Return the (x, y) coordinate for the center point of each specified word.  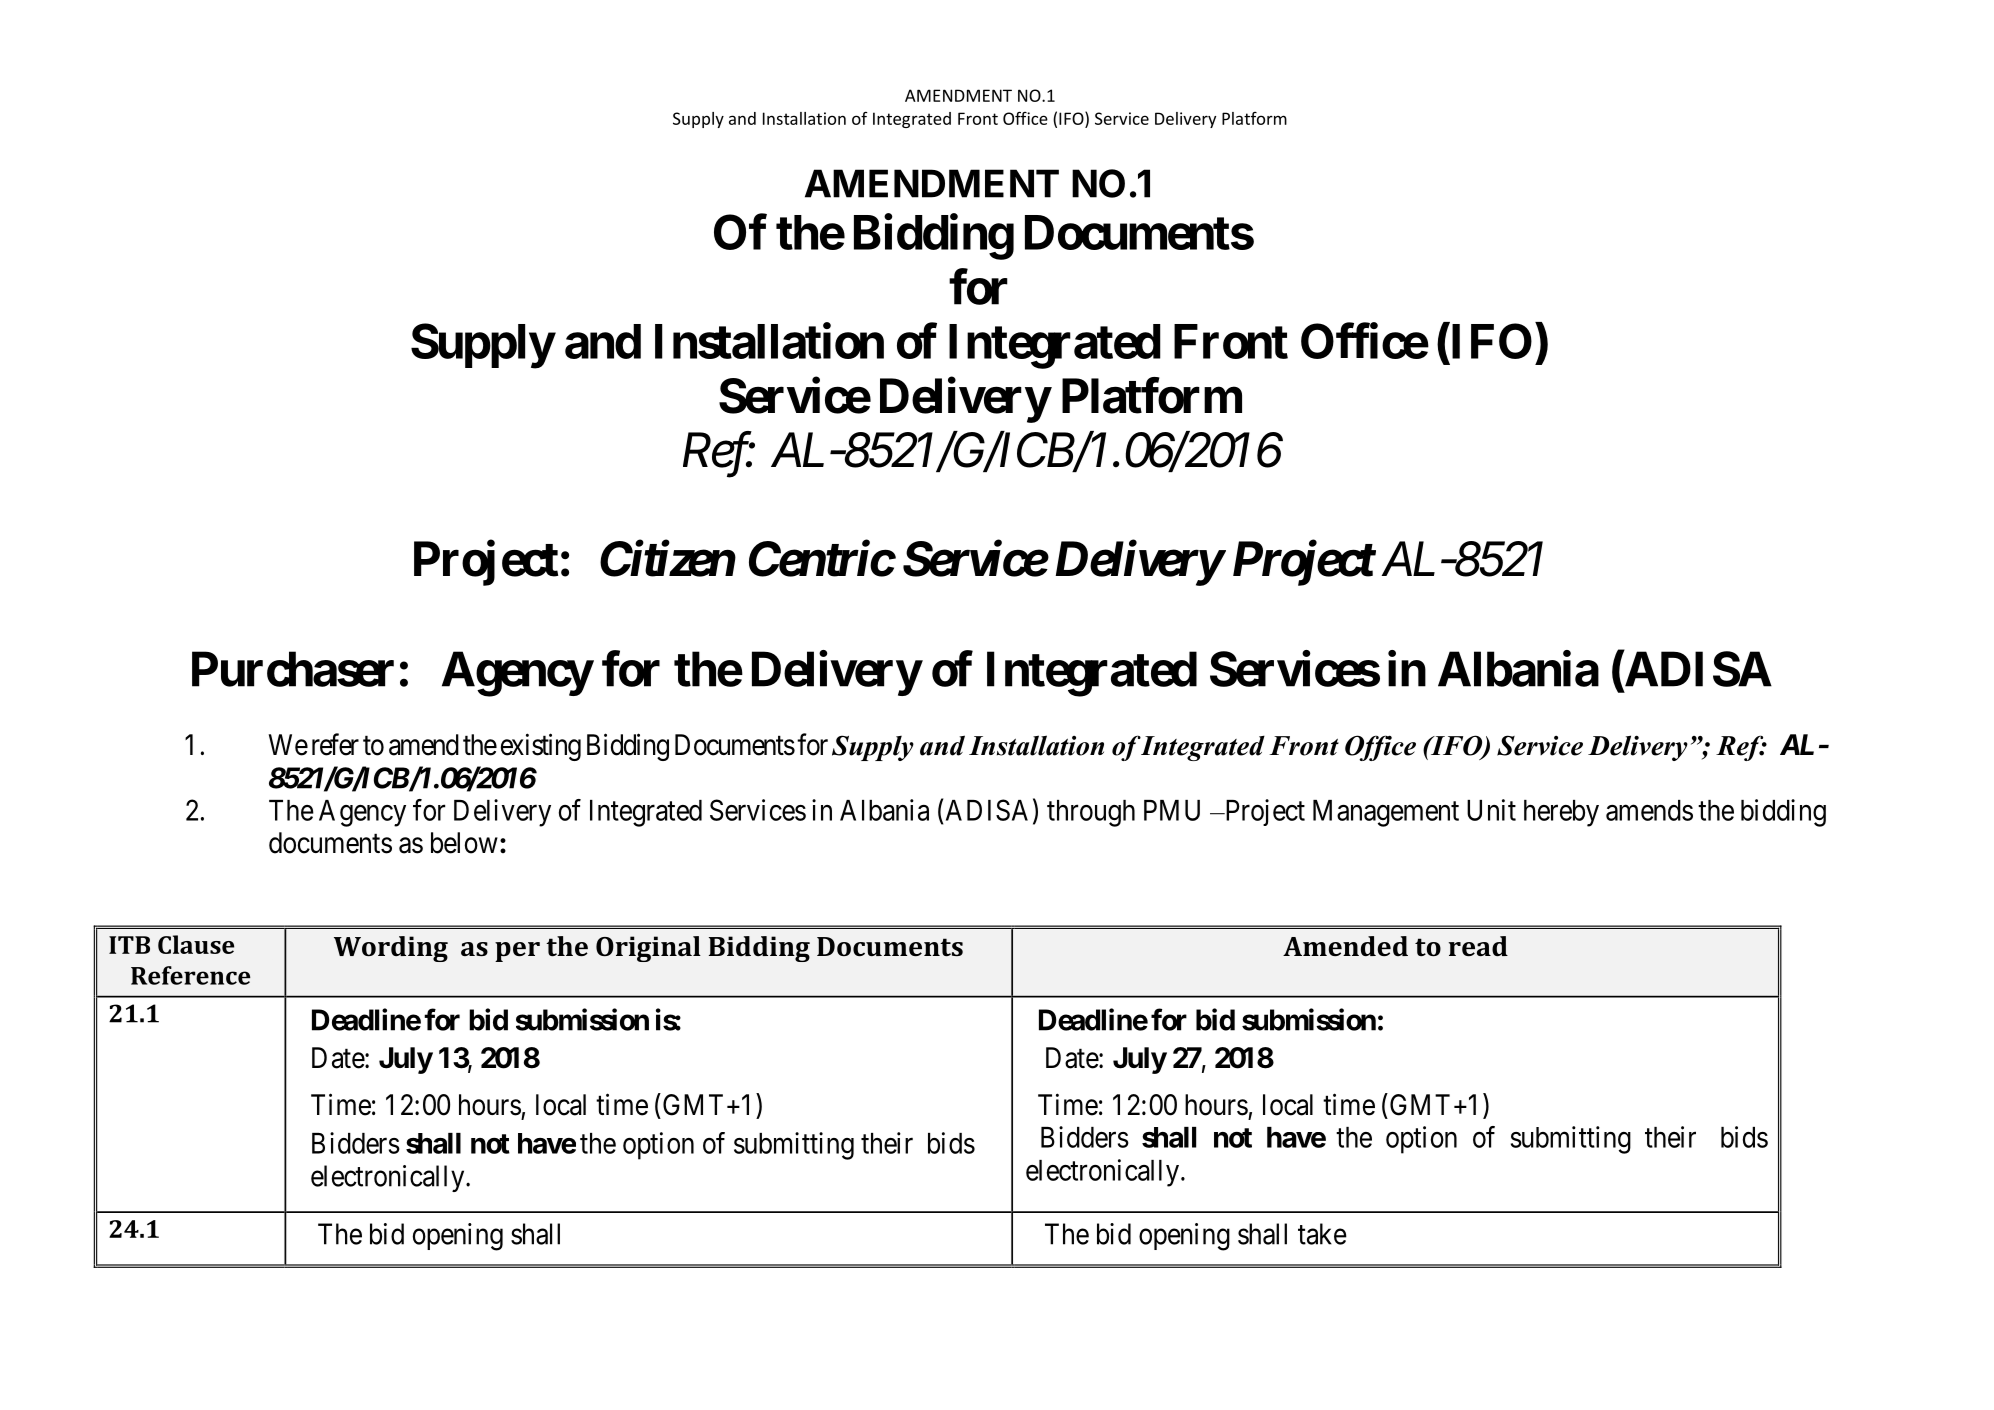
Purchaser (293, 669)
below (464, 843)
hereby (1561, 813)
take (1322, 1234)
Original (648, 949)
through (1091, 813)
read (1478, 946)
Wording (391, 949)
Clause (196, 944)
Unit (1491, 810)
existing (541, 747)
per (517, 952)
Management (1386, 813)
